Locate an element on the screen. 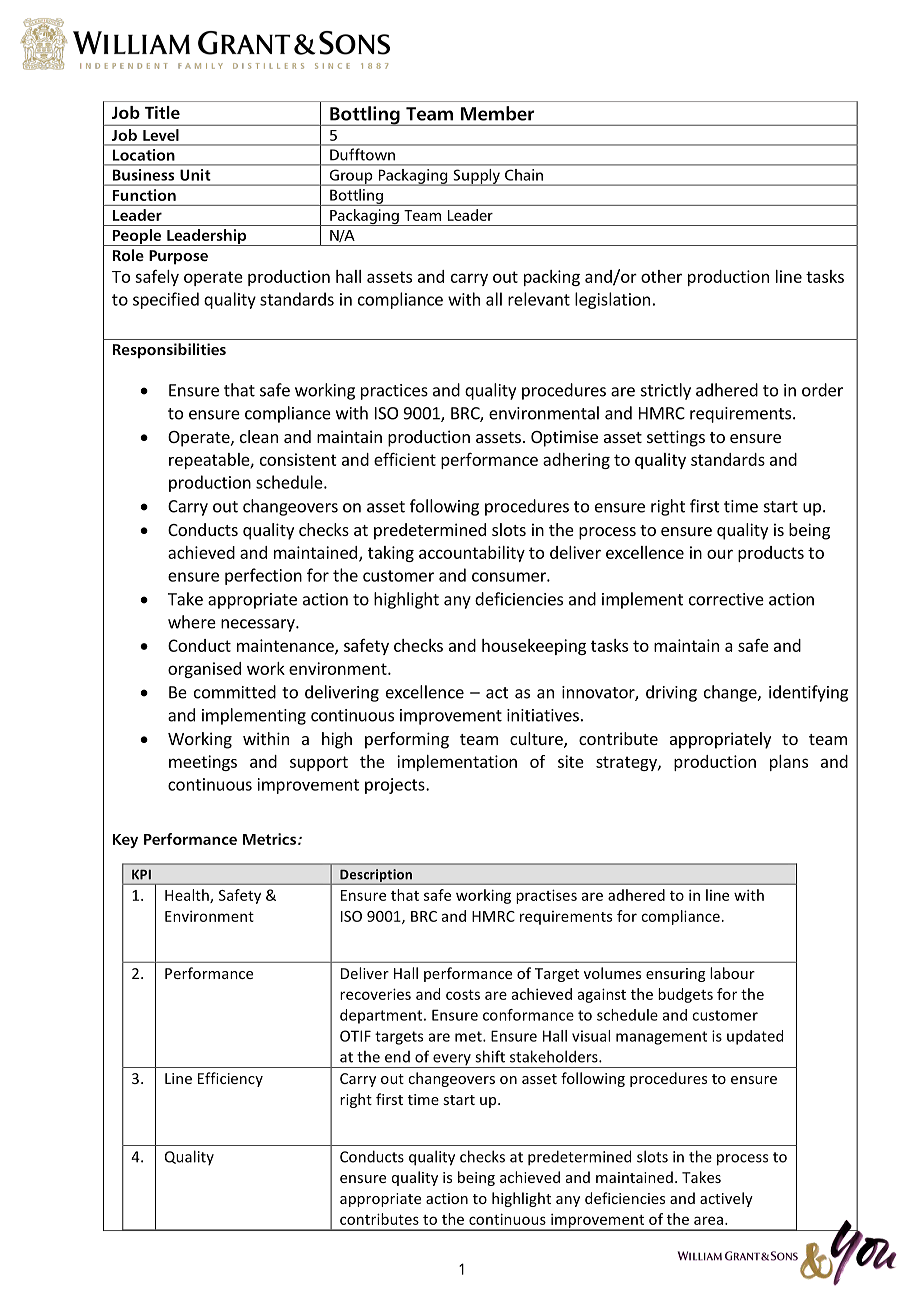 This screenshot has width=924, height=1309. Unit is located at coordinates (195, 175).
